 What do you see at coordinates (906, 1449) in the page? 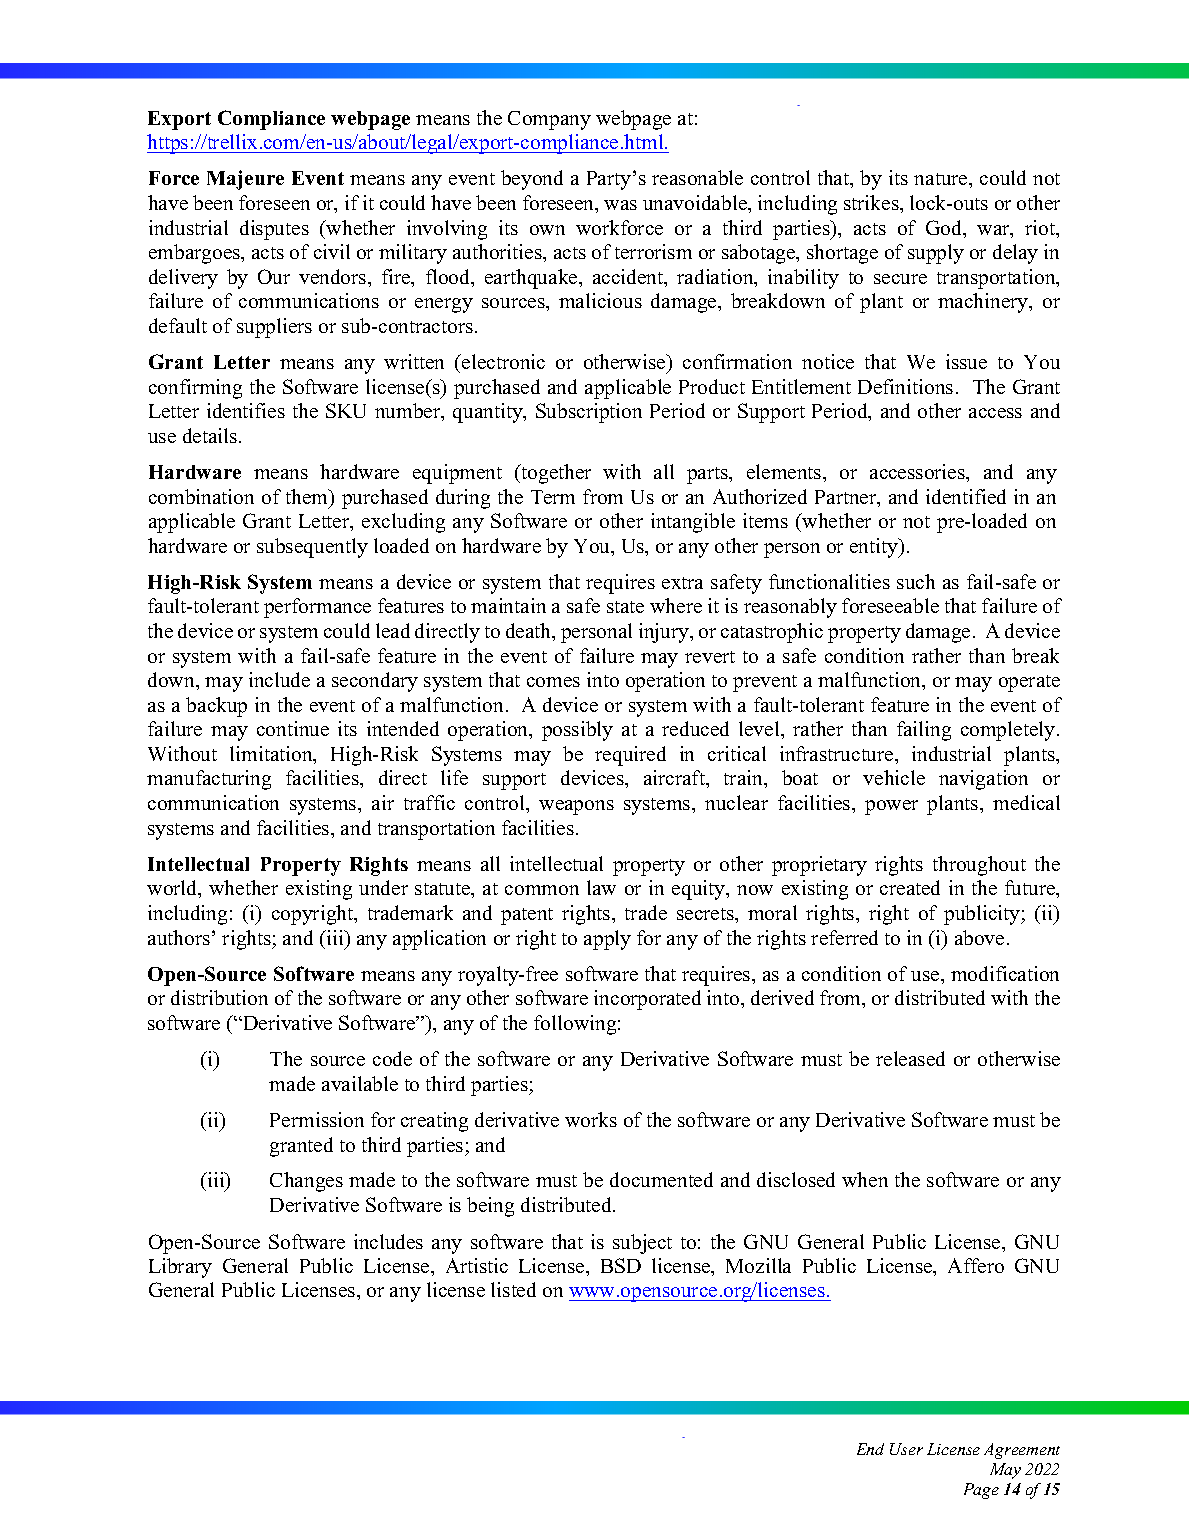
I see `User` at bounding box center [906, 1449].
